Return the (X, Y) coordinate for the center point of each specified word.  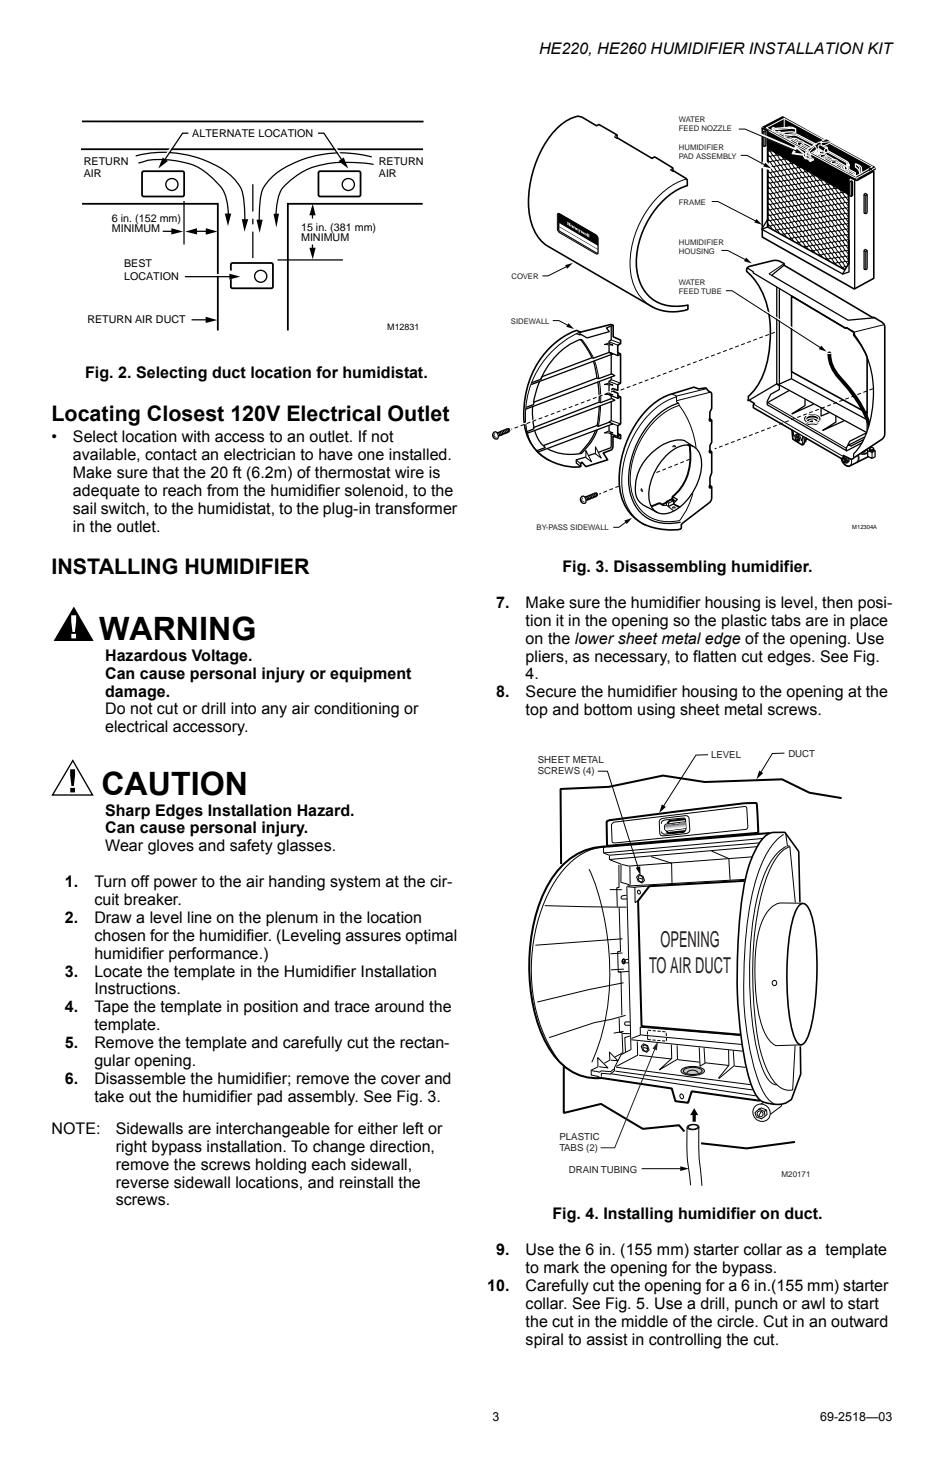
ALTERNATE (223, 133)
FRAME (692, 202)
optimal (431, 937)
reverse (142, 1184)
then (837, 602)
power (175, 884)
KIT (881, 48)
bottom (608, 709)
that (165, 472)
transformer (416, 508)
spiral (544, 1341)
